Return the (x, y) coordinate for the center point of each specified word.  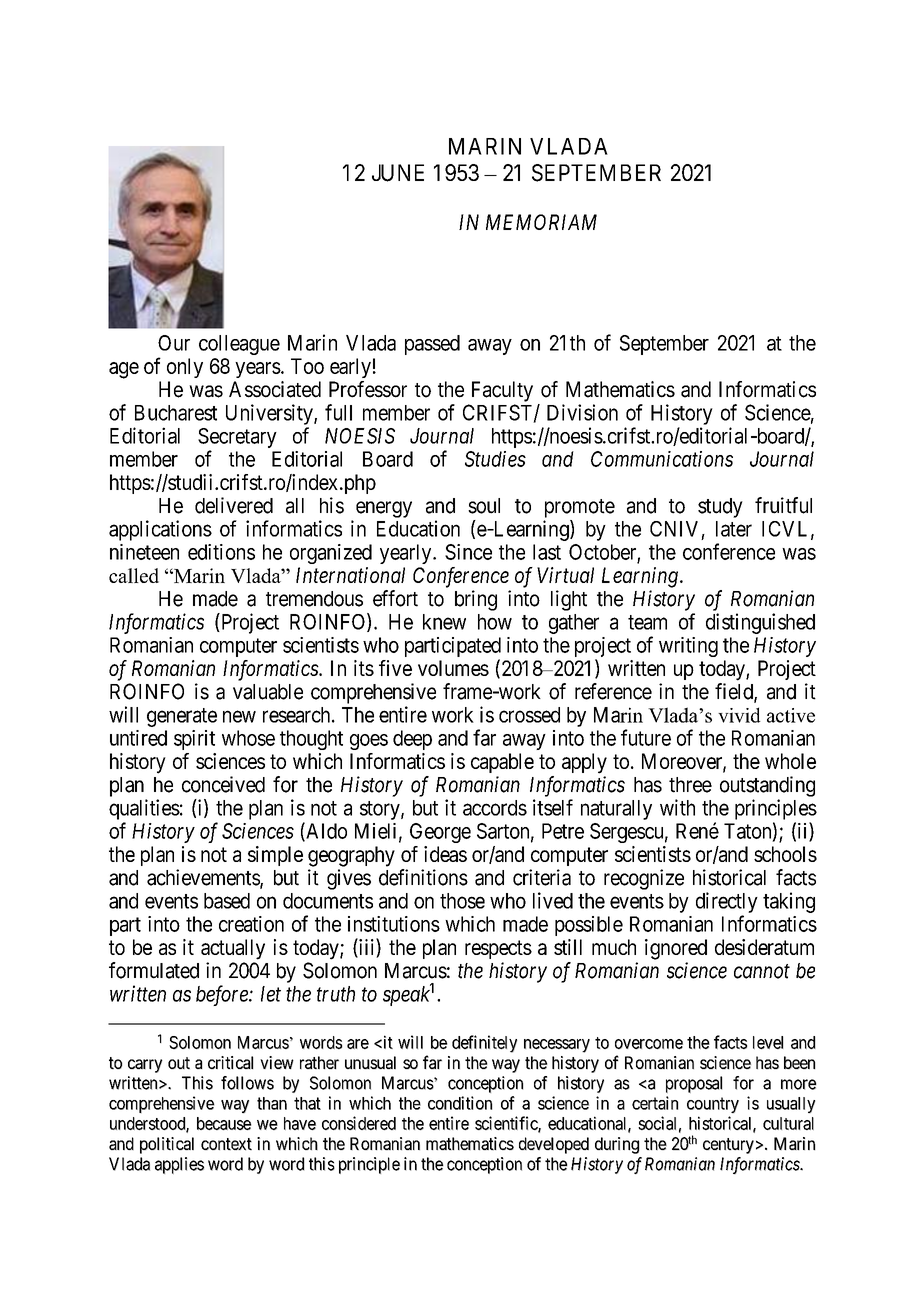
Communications (662, 459)
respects (498, 949)
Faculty (502, 391)
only (185, 368)
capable (502, 763)
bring (476, 600)
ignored (676, 949)
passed (432, 345)
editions (221, 552)
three (690, 785)
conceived (223, 784)
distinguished (760, 623)
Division (582, 412)
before (223, 995)
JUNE (398, 173)
